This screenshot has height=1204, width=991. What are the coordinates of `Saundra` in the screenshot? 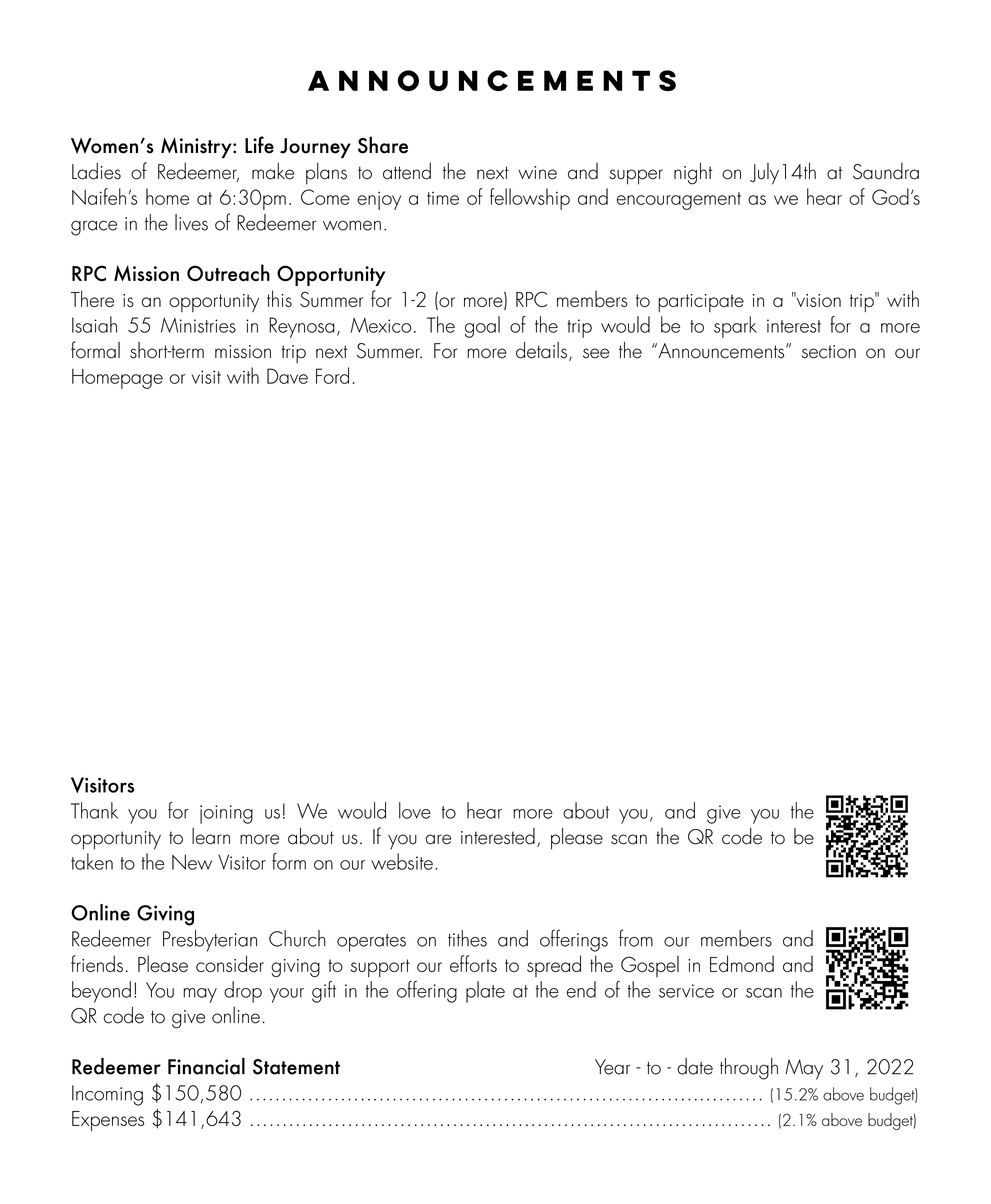 It's located at (886, 171).
